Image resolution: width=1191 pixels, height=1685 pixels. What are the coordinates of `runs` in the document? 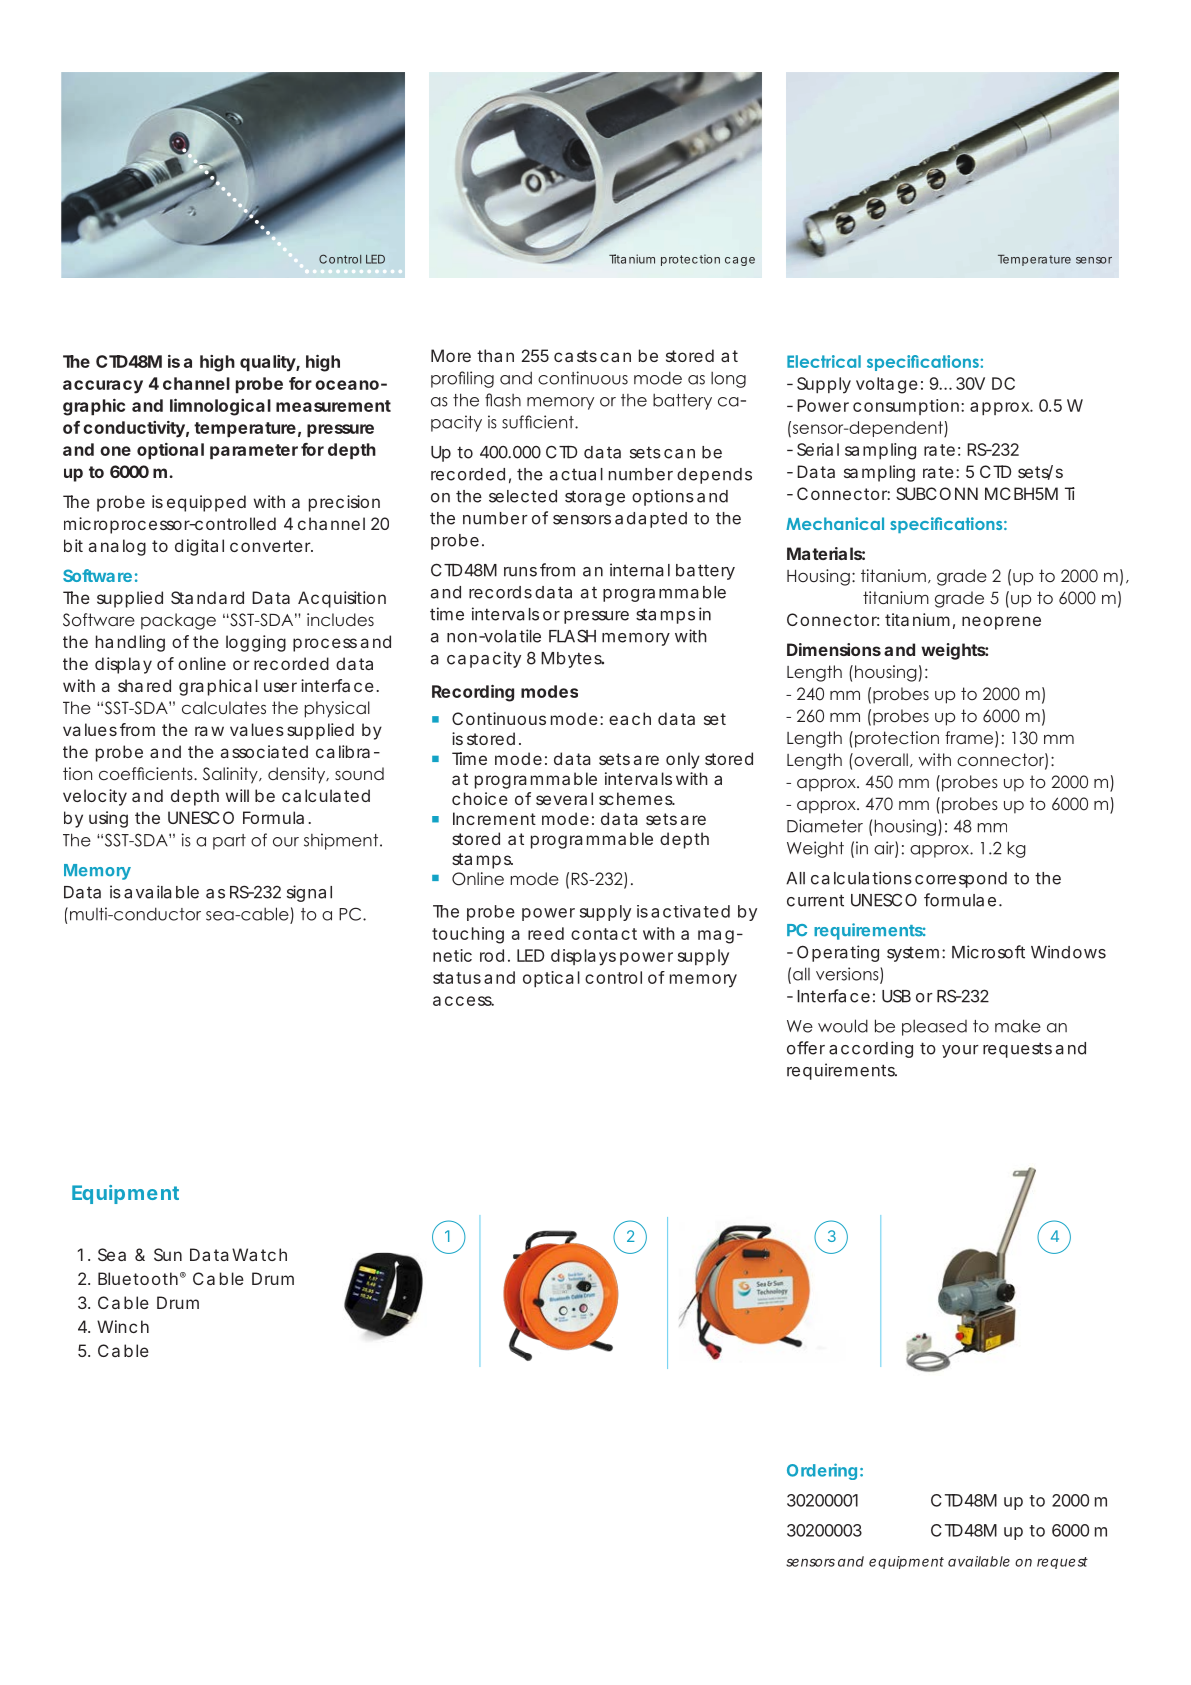 It's located at (520, 572).
